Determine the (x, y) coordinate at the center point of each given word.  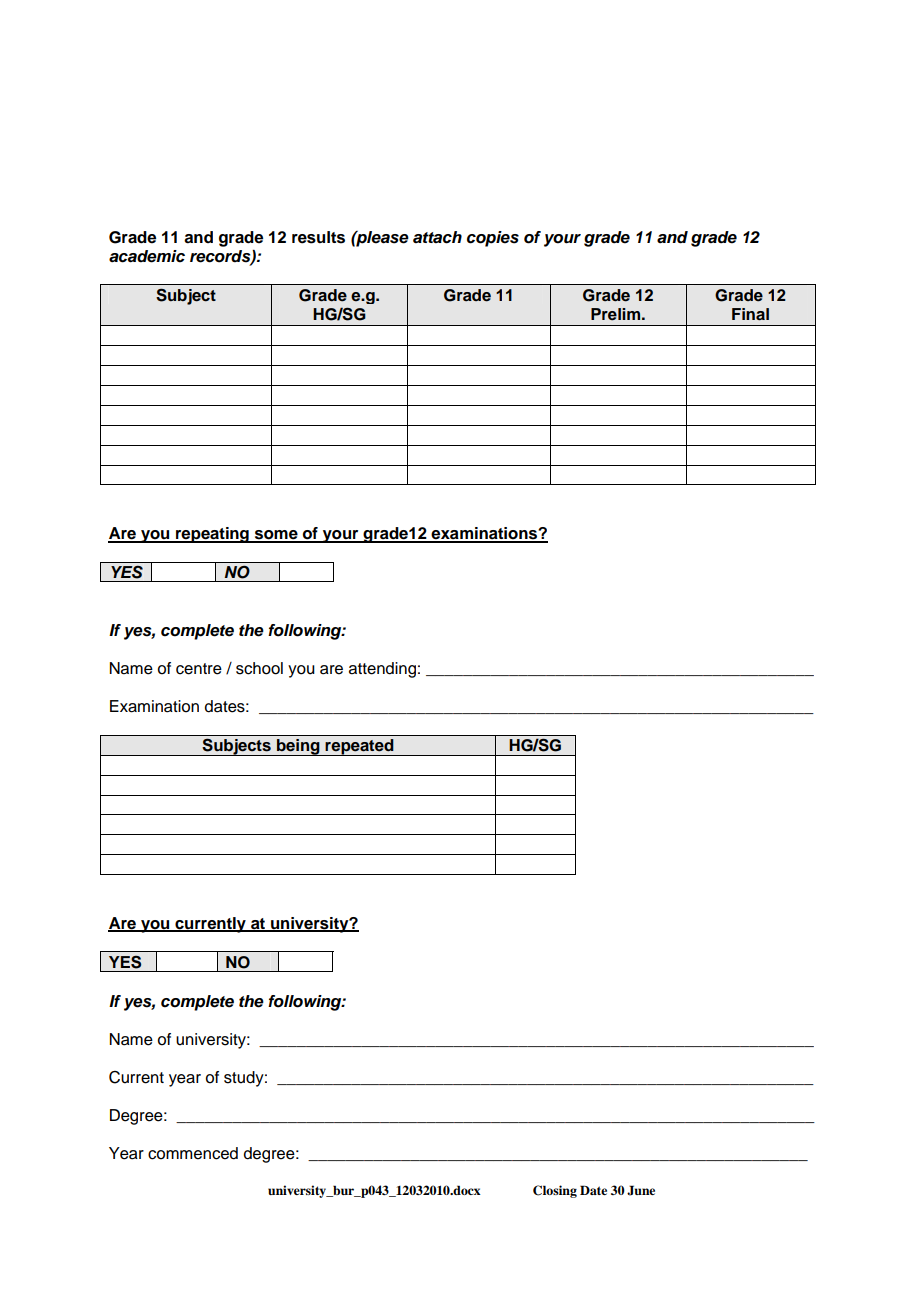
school (259, 668)
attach (437, 237)
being (298, 747)
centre (199, 669)
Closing (555, 1191)
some (276, 536)
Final (750, 314)
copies (493, 239)
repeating (212, 535)
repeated (360, 747)
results (318, 237)
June (641, 1190)
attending (382, 670)
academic (147, 256)
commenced (193, 1153)
